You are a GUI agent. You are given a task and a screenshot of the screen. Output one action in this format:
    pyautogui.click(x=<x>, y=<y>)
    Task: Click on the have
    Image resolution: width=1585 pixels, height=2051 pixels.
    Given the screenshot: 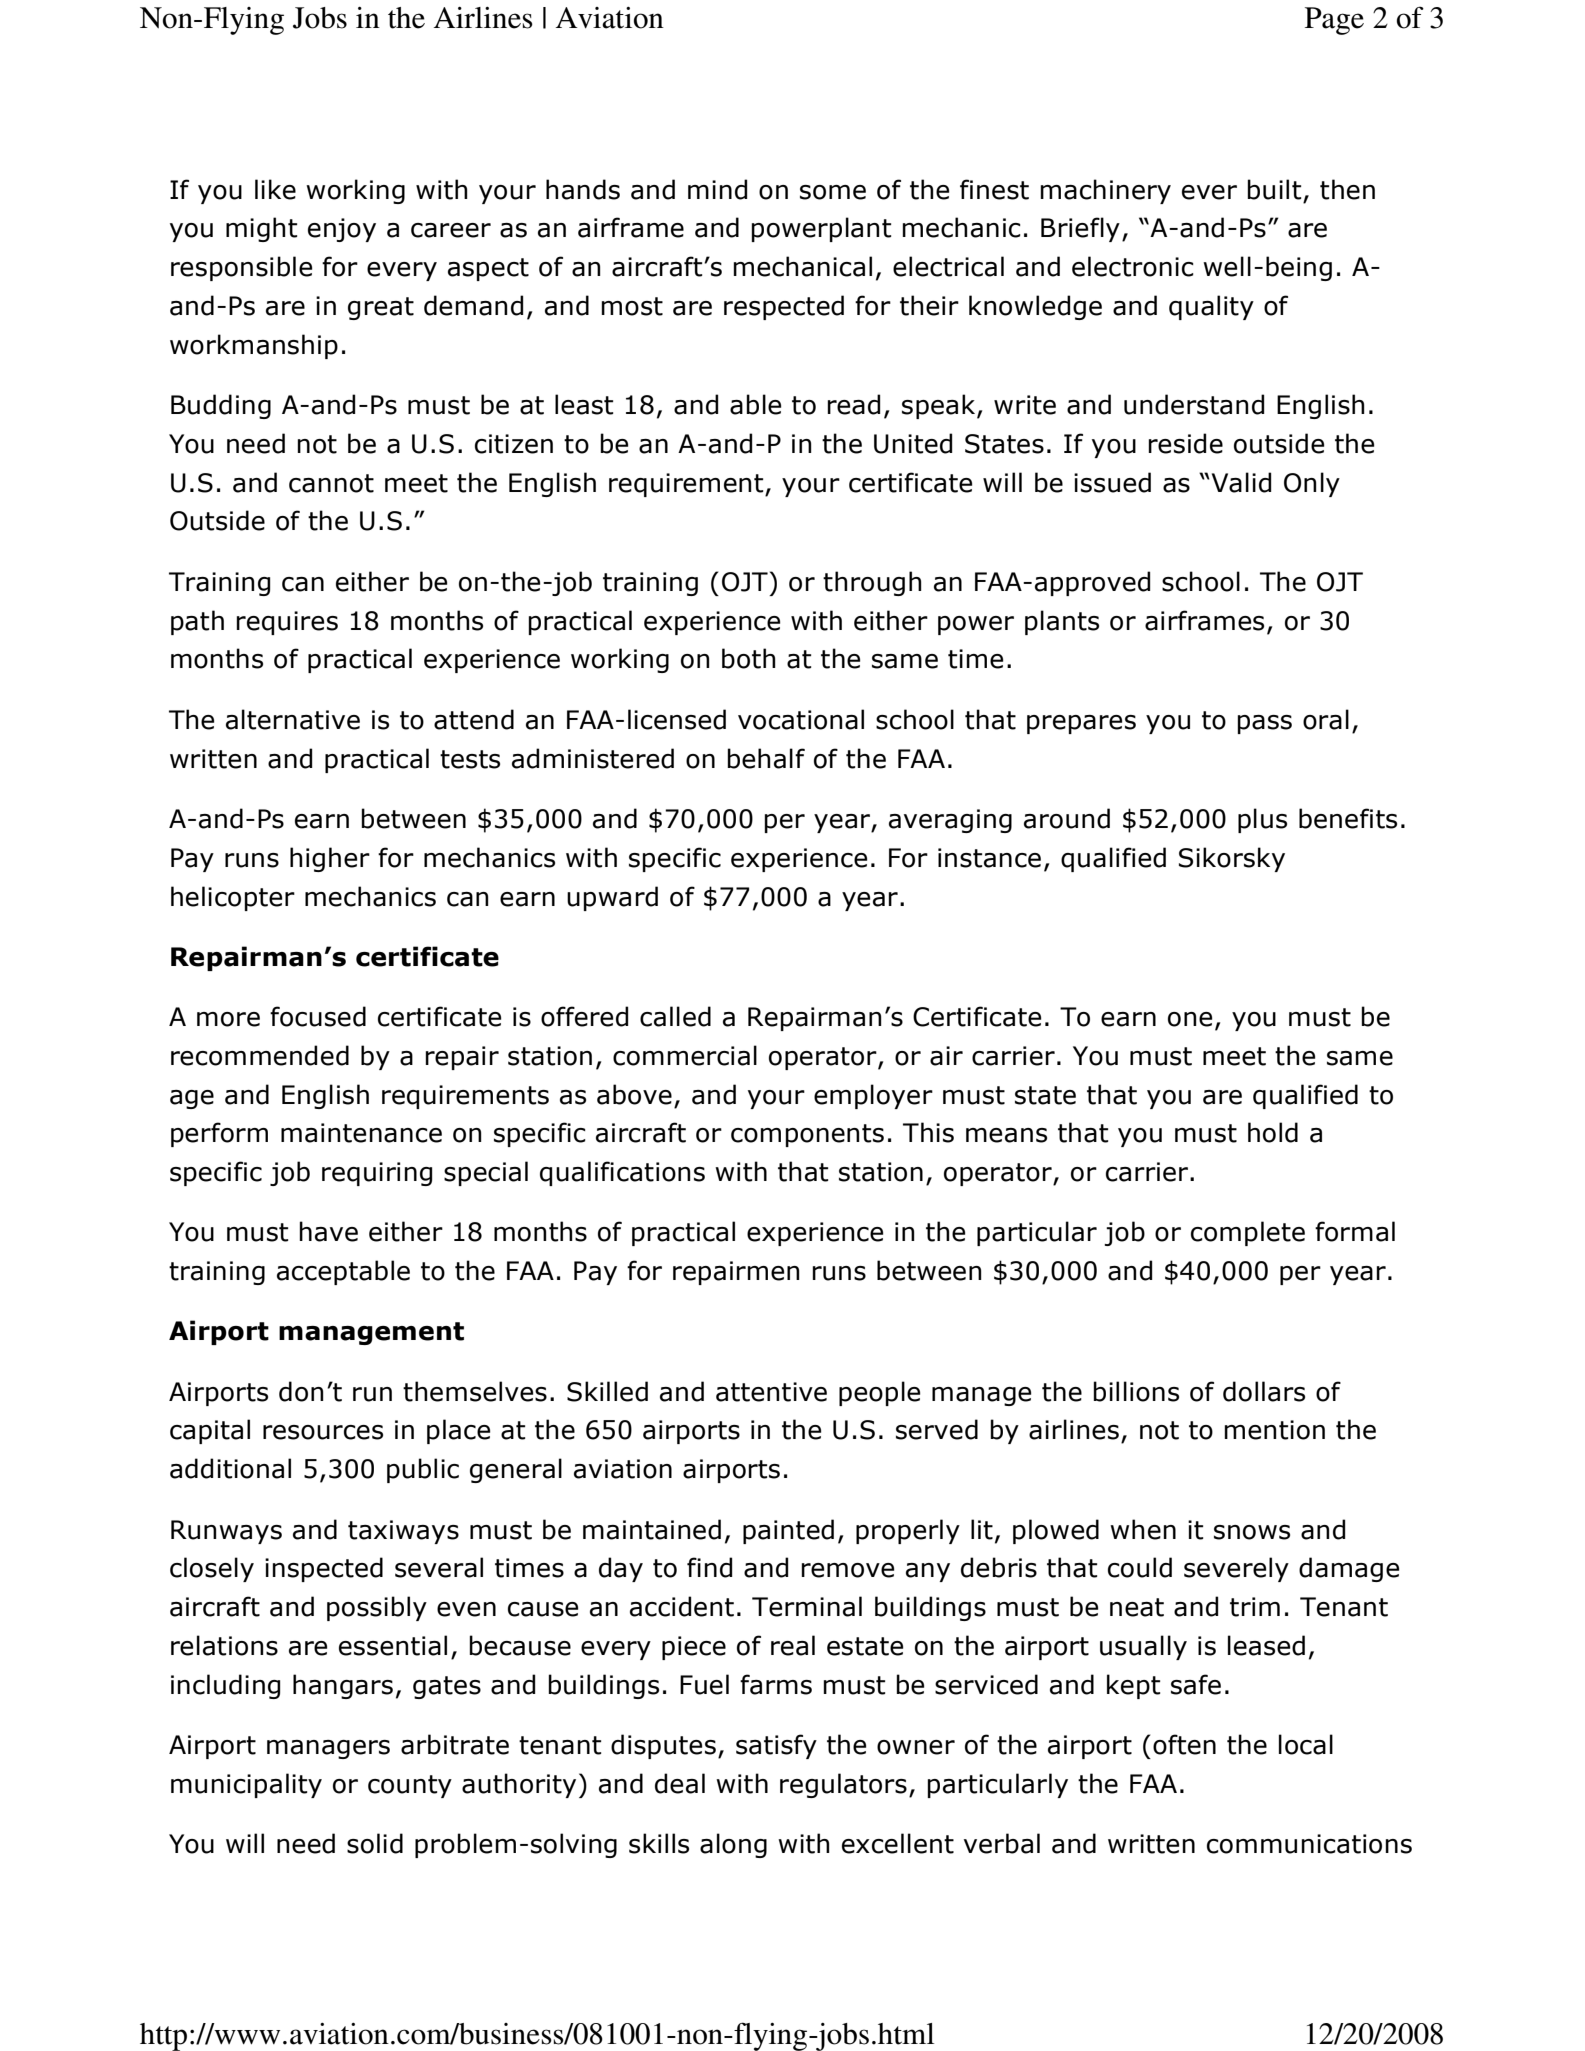 What is the action you would take?
    pyautogui.click(x=328, y=1231)
